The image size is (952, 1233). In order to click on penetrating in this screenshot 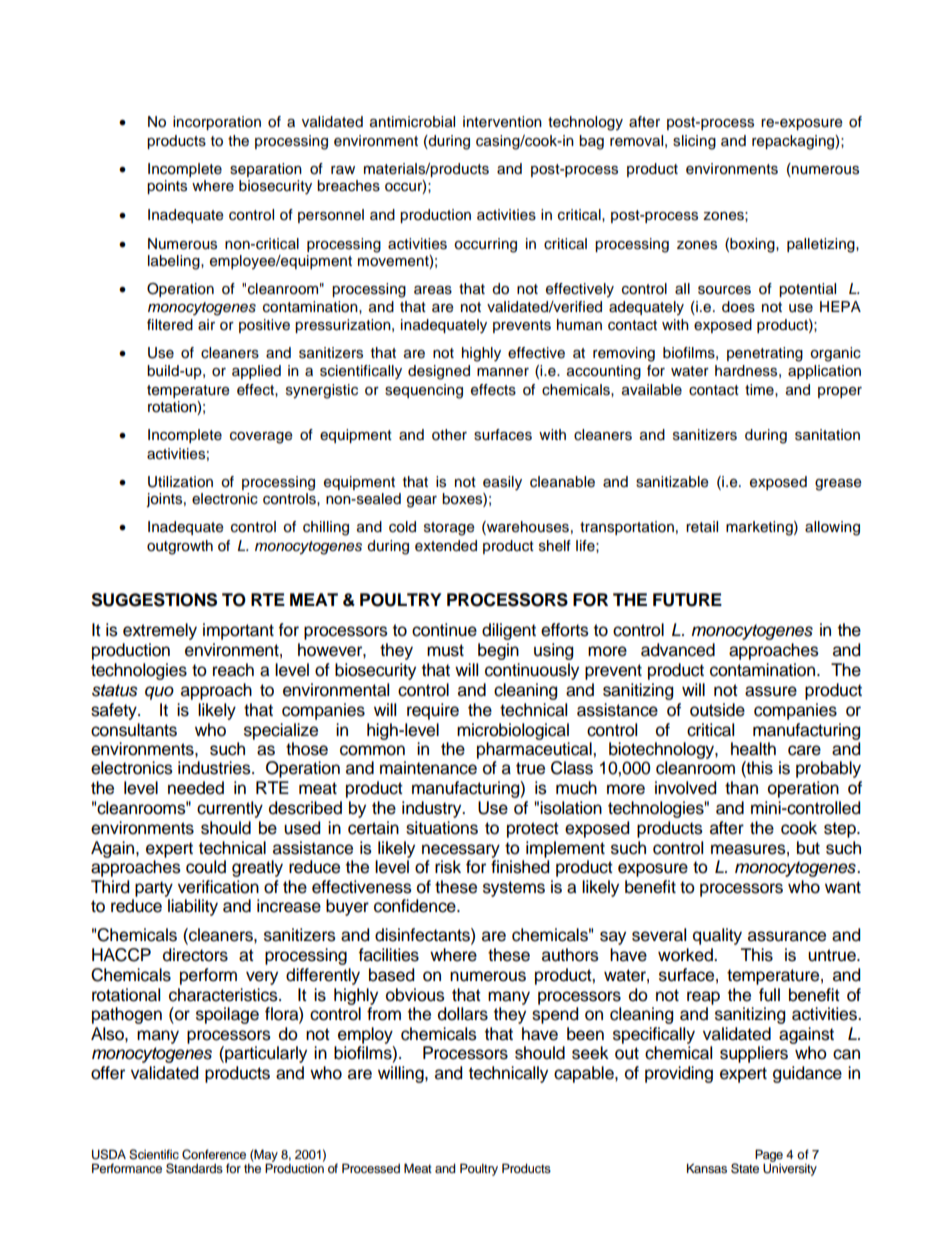, I will do `click(765, 354)`.
